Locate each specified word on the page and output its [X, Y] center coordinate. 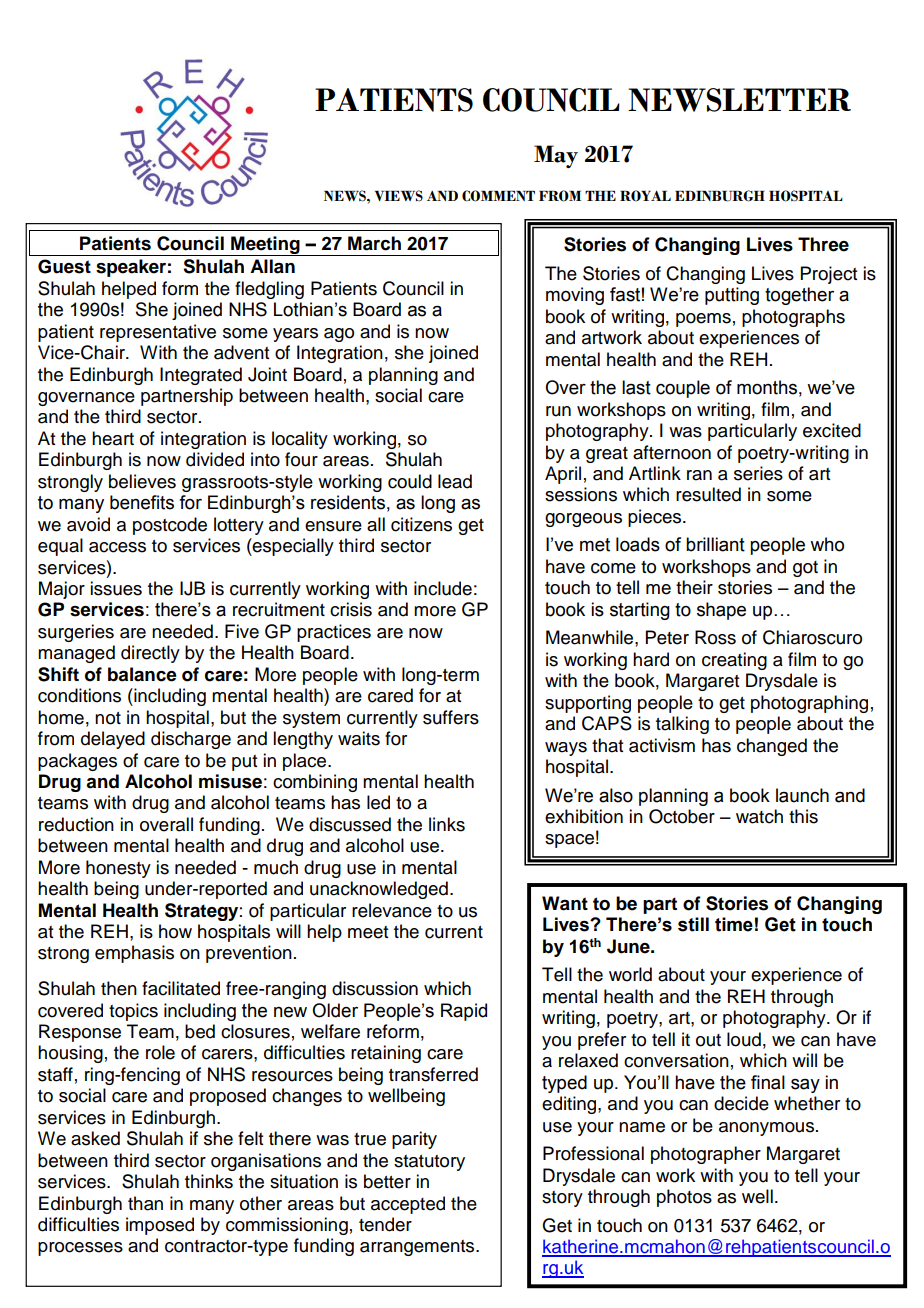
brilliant [715, 544]
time [734, 924]
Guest [64, 266]
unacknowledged [379, 890]
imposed [160, 1226]
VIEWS [399, 196]
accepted [408, 1205]
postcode [170, 526]
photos [684, 1198]
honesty [118, 869]
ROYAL [645, 196]
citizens [421, 524]
